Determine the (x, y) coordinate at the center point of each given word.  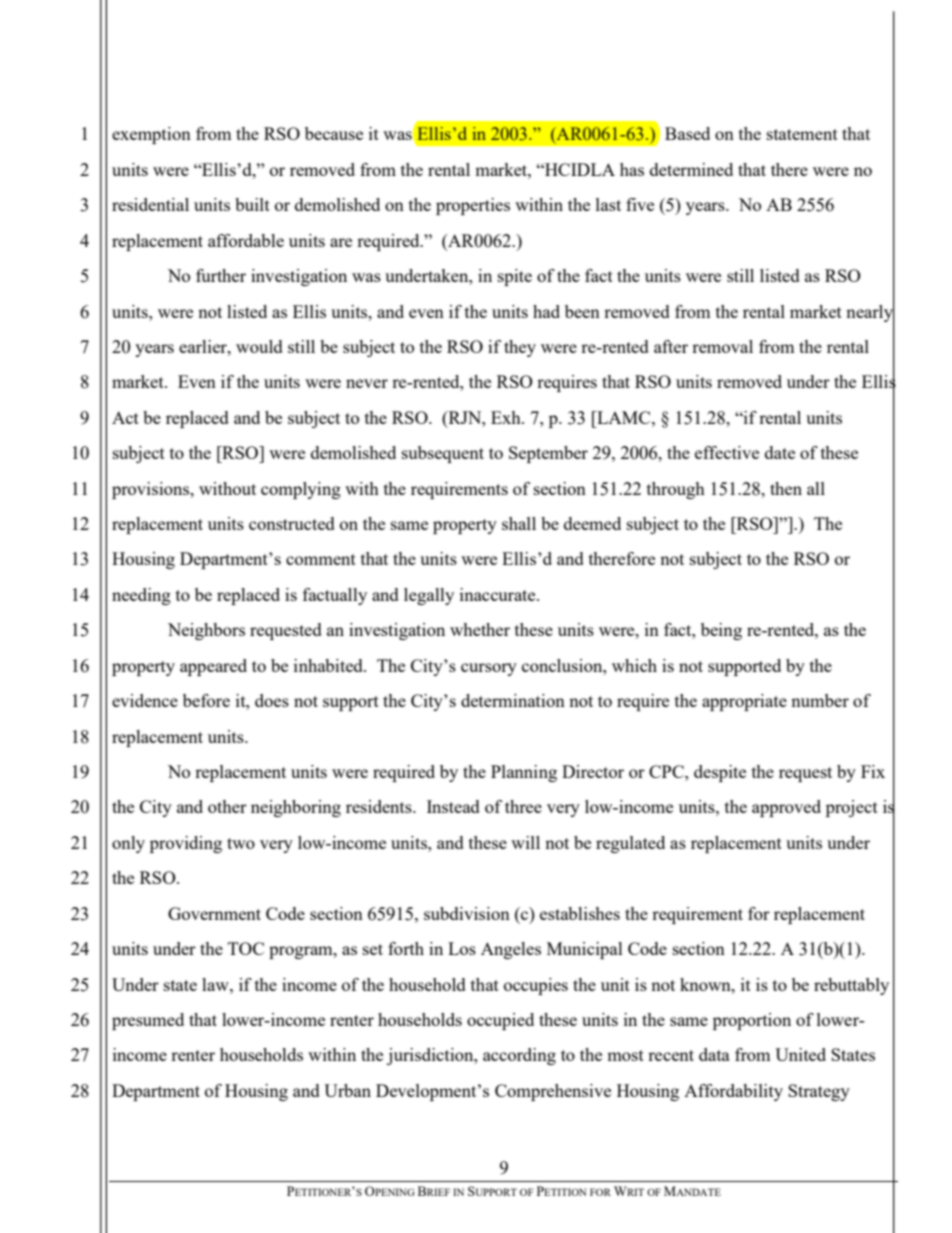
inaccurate (499, 594)
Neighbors (206, 631)
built (252, 204)
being (721, 631)
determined (691, 169)
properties (473, 206)
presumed (148, 1021)
